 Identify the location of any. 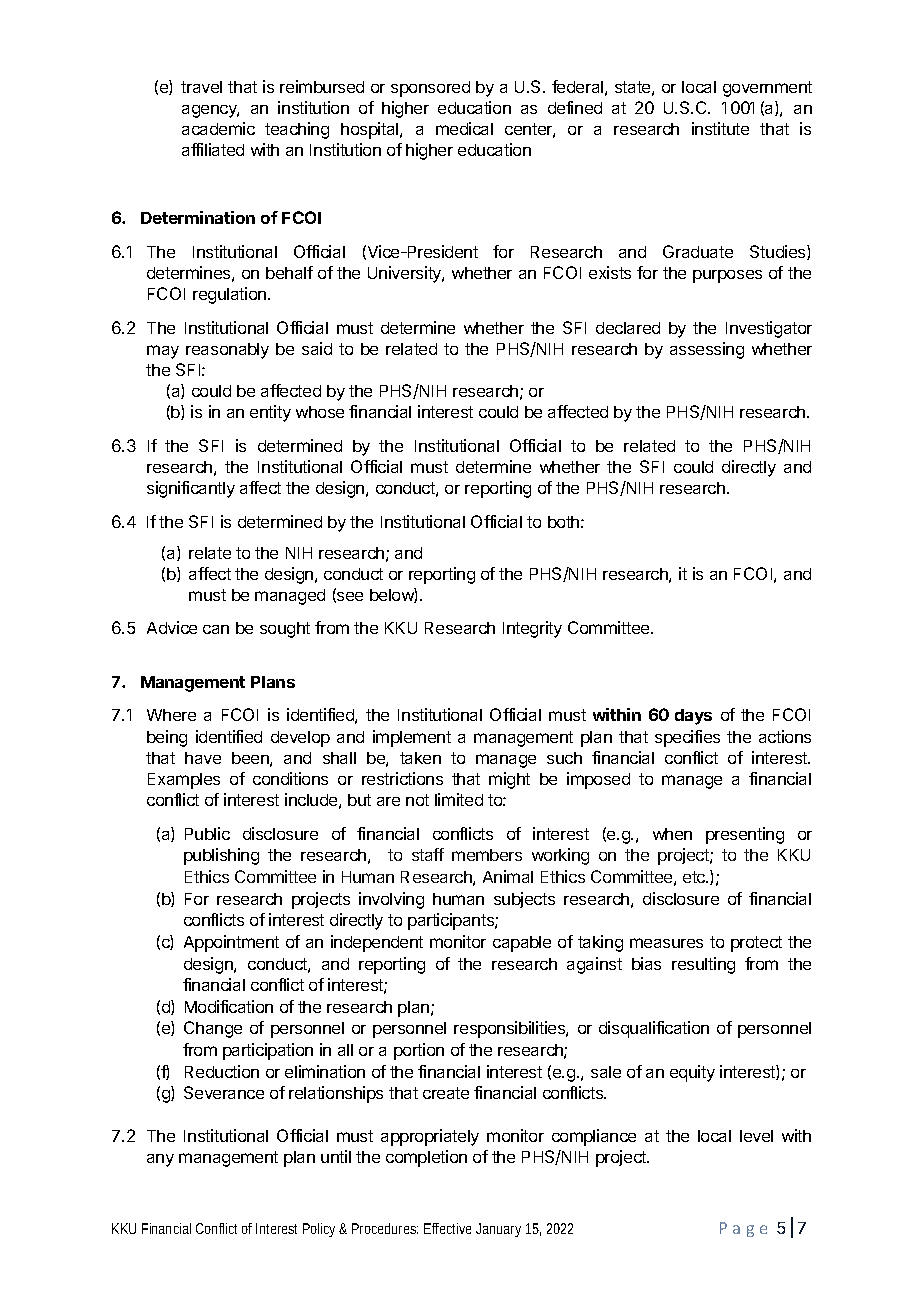
(160, 1160).
